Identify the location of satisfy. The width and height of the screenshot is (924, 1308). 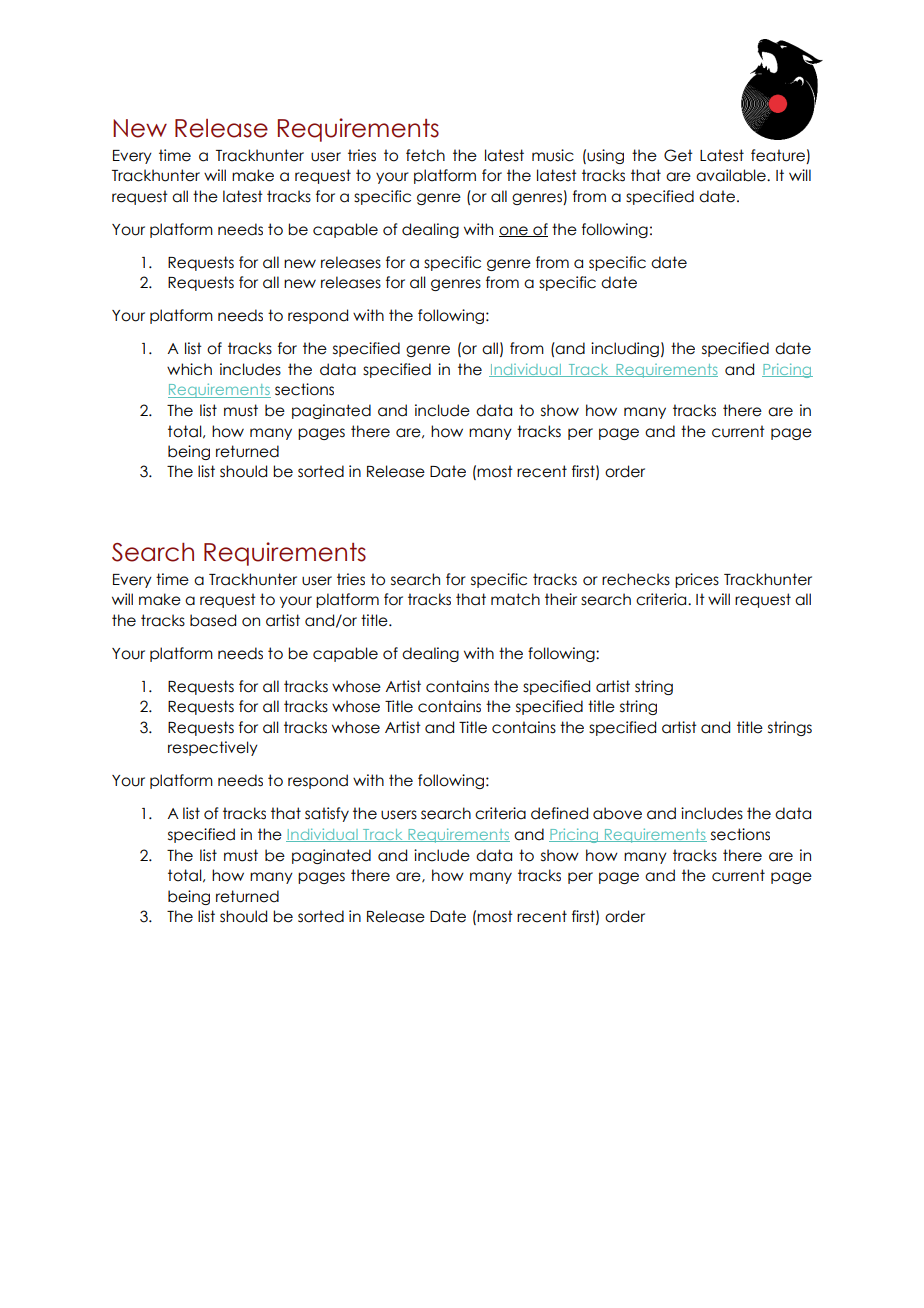
(327, 814).
